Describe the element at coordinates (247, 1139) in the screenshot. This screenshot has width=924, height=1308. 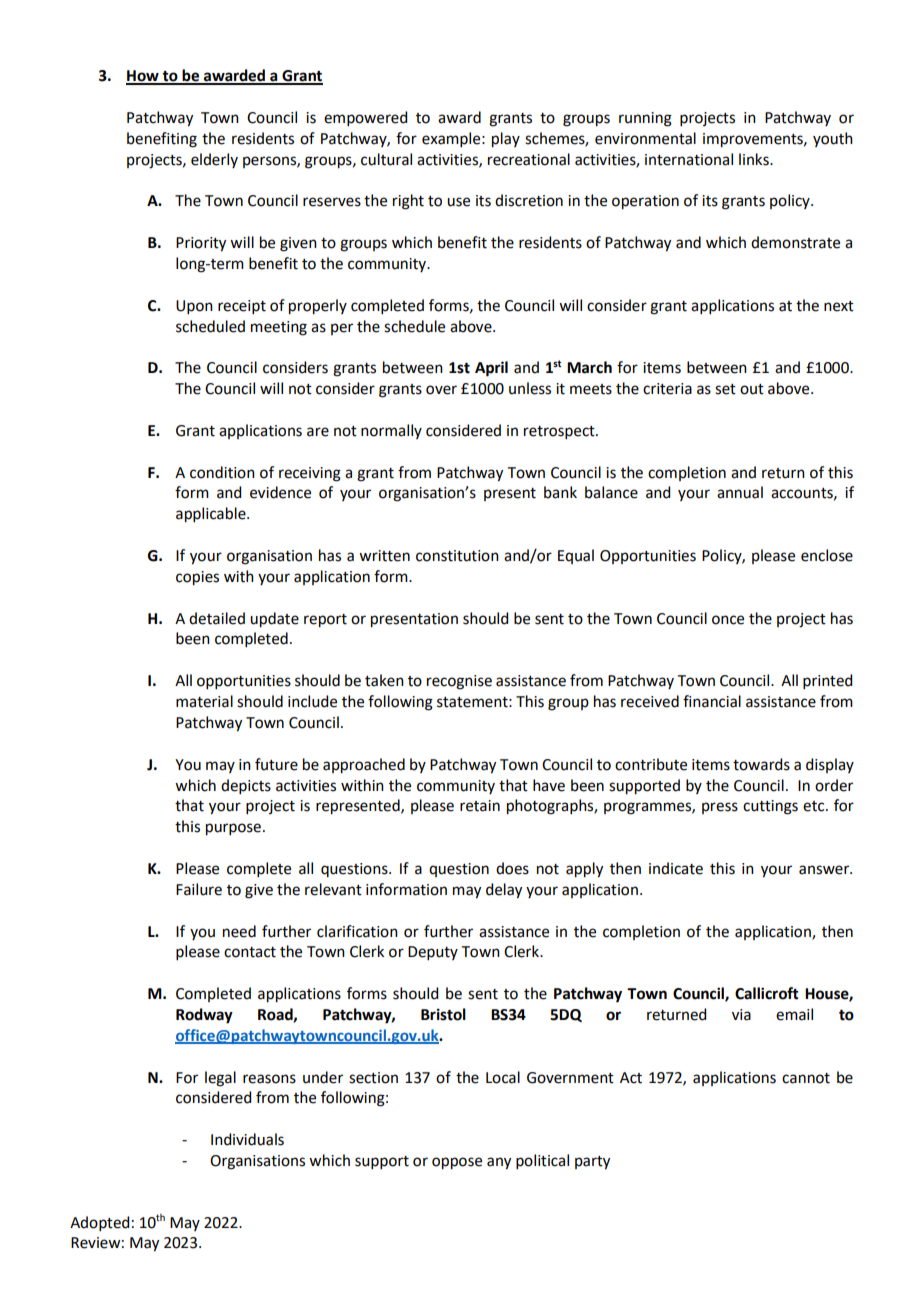
I see `Individuals` at that location.
